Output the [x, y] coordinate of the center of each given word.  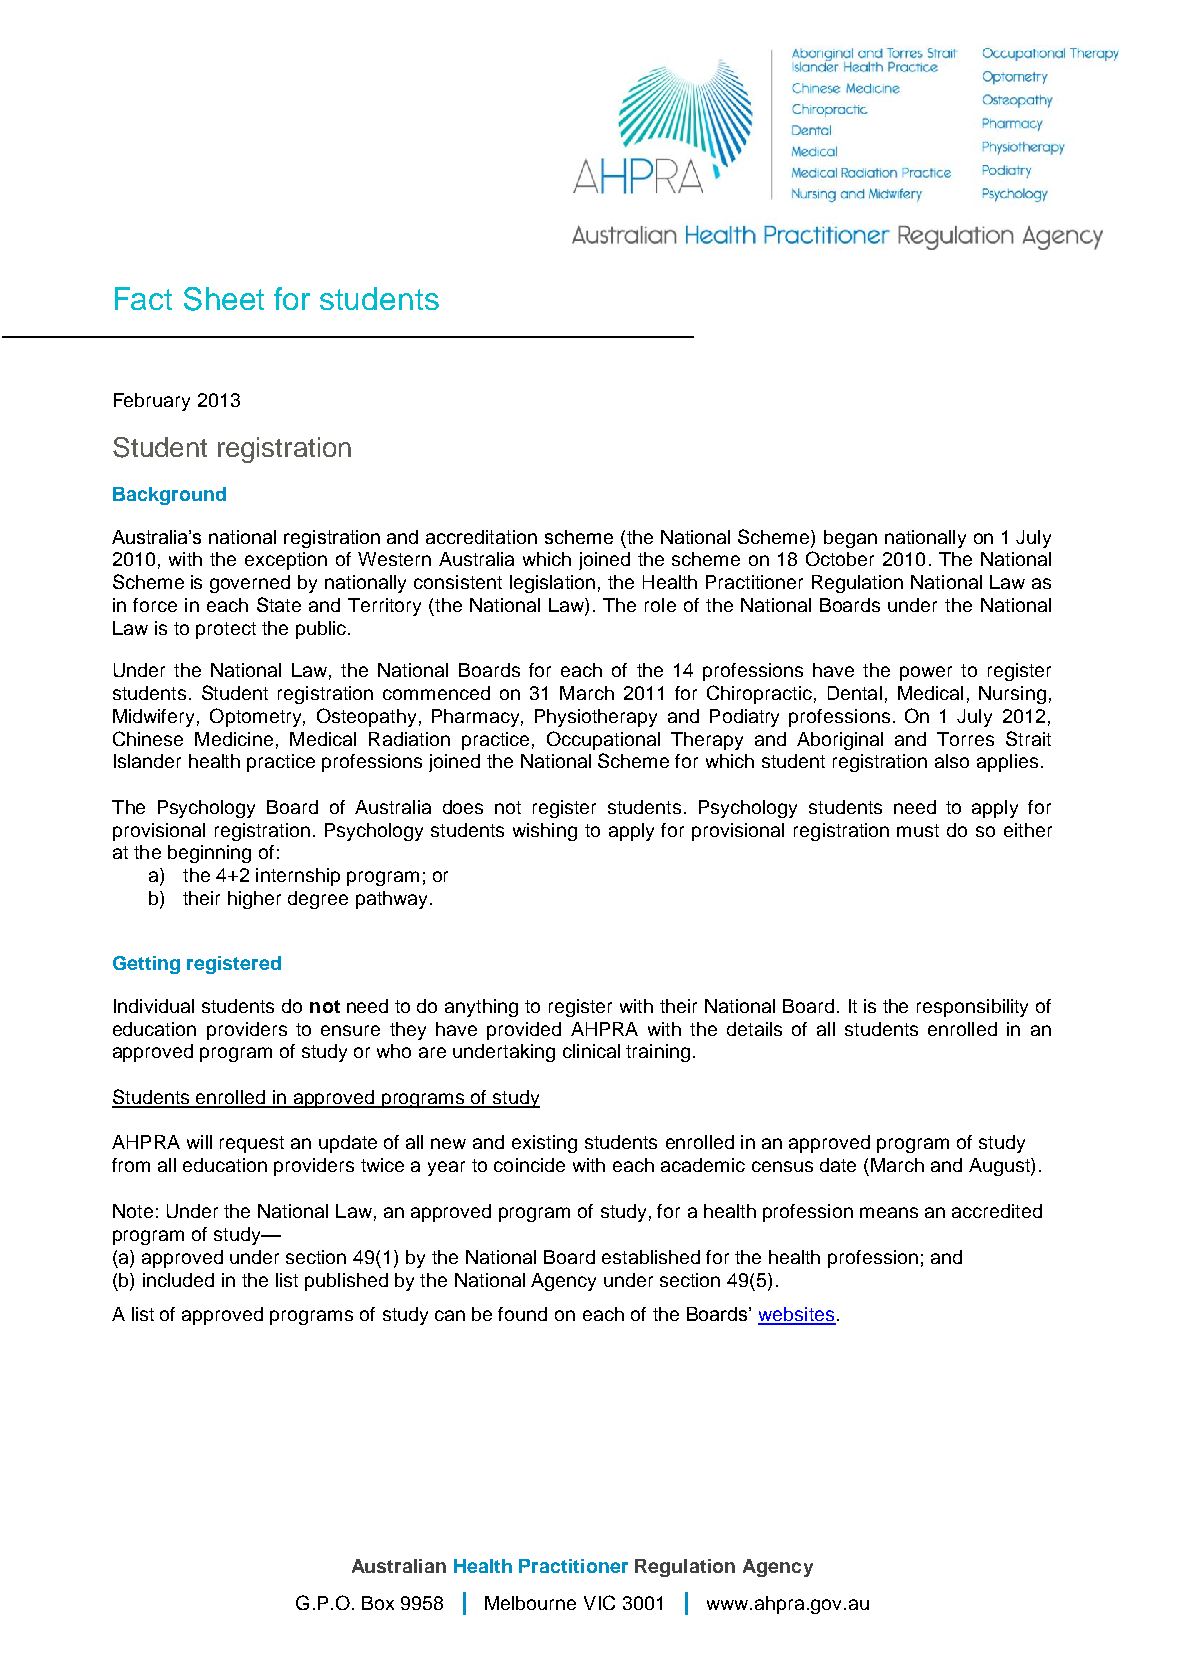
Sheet [224, 299]
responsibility [972, 1008]
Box [378, 1603]
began [850, 539]
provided [524, 1031]
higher [254, 900]
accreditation [481, 537]
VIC [599, 1602]
